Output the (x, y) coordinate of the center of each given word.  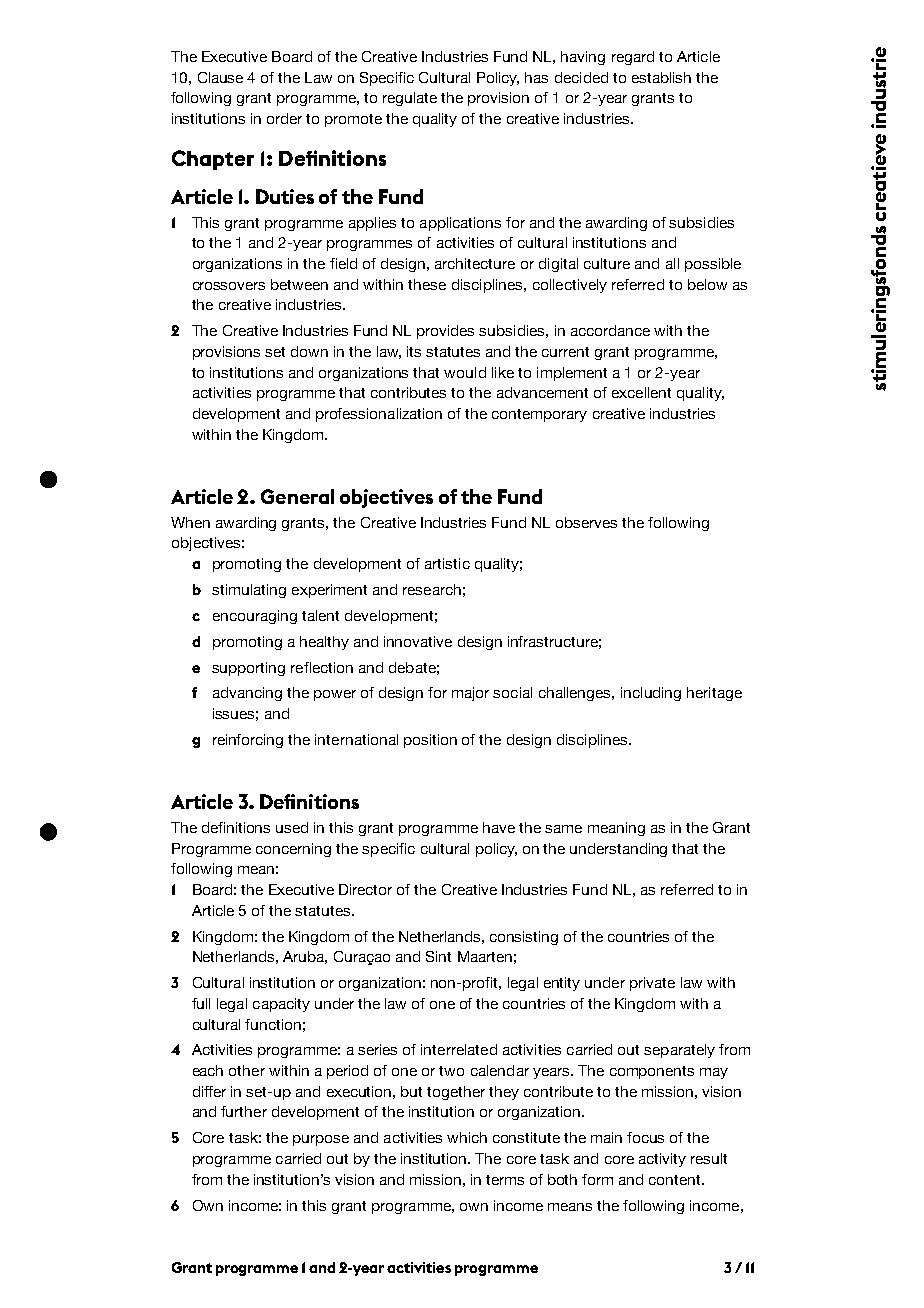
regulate (410, 99)
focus (645, 1137)
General (297, 496)
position (430, 741)
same (563, 829)
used (292, 827)
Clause (220, 77)
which (467, 1137)
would (465, 372)
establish (661, 77)
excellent (641, 392)
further (244, 1111)
